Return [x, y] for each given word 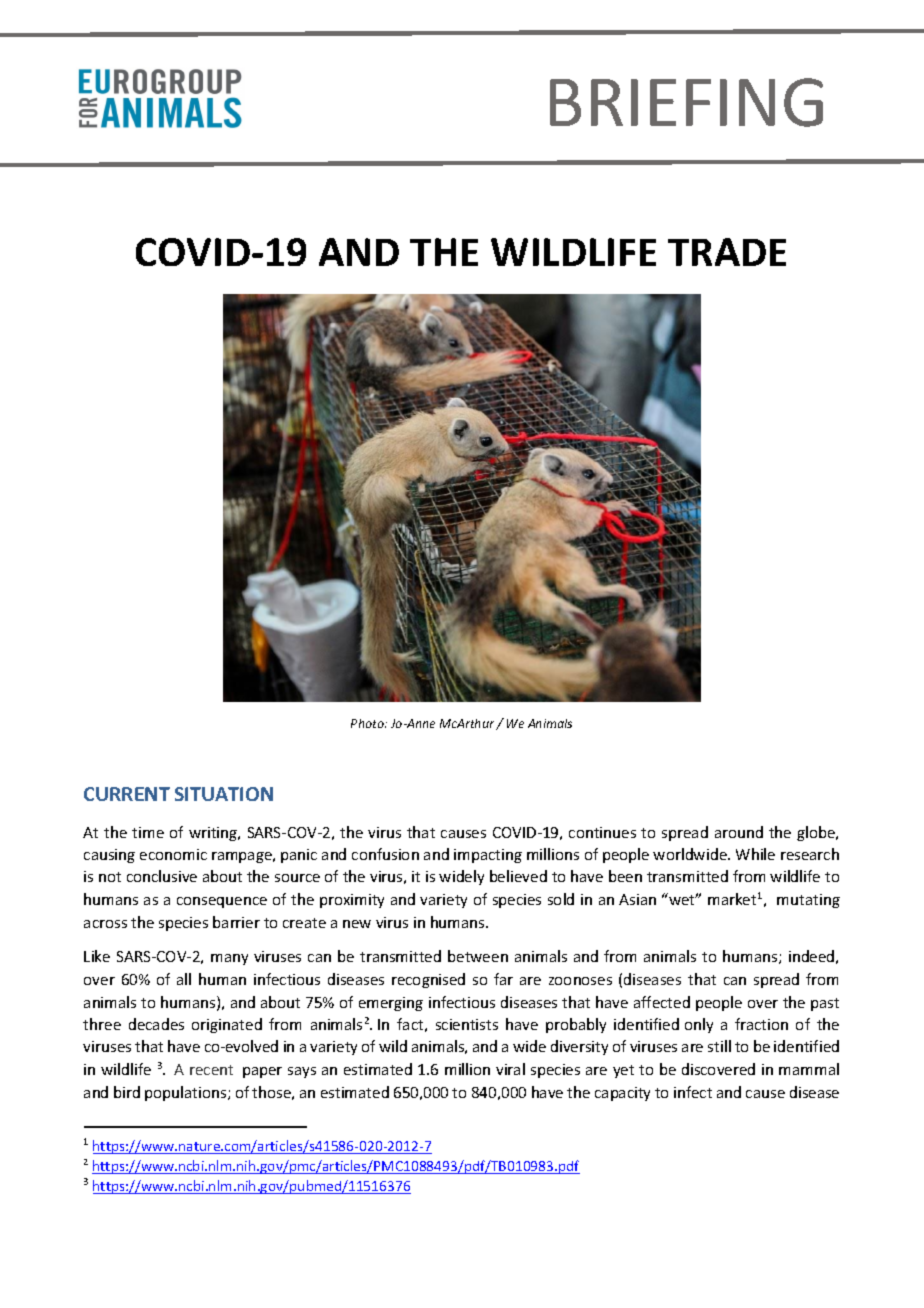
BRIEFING [686, 102]
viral [510, 1069]
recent [211, 1070]
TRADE [727, 252]
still [719, 1046]
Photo [368, 723]
